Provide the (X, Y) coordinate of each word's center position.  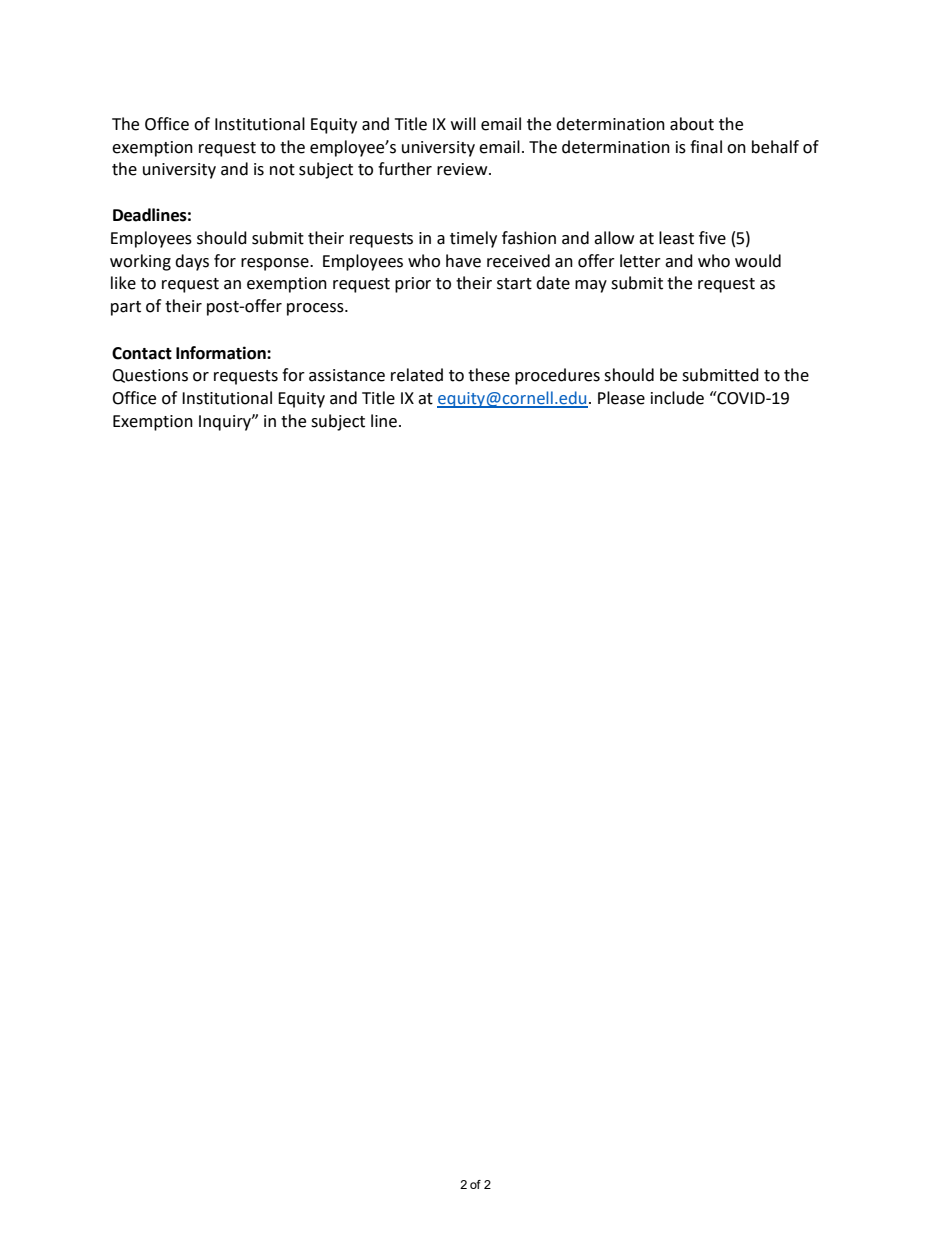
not (282, 170)
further (405, 169)
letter (640, 261)
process (316, 309)
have (463, 261)
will (463, 123)
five (712, 238)
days (192, 262)
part (126, 308)
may (591, 286)
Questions (150, 376)
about (692, 124)
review (463, 169)
